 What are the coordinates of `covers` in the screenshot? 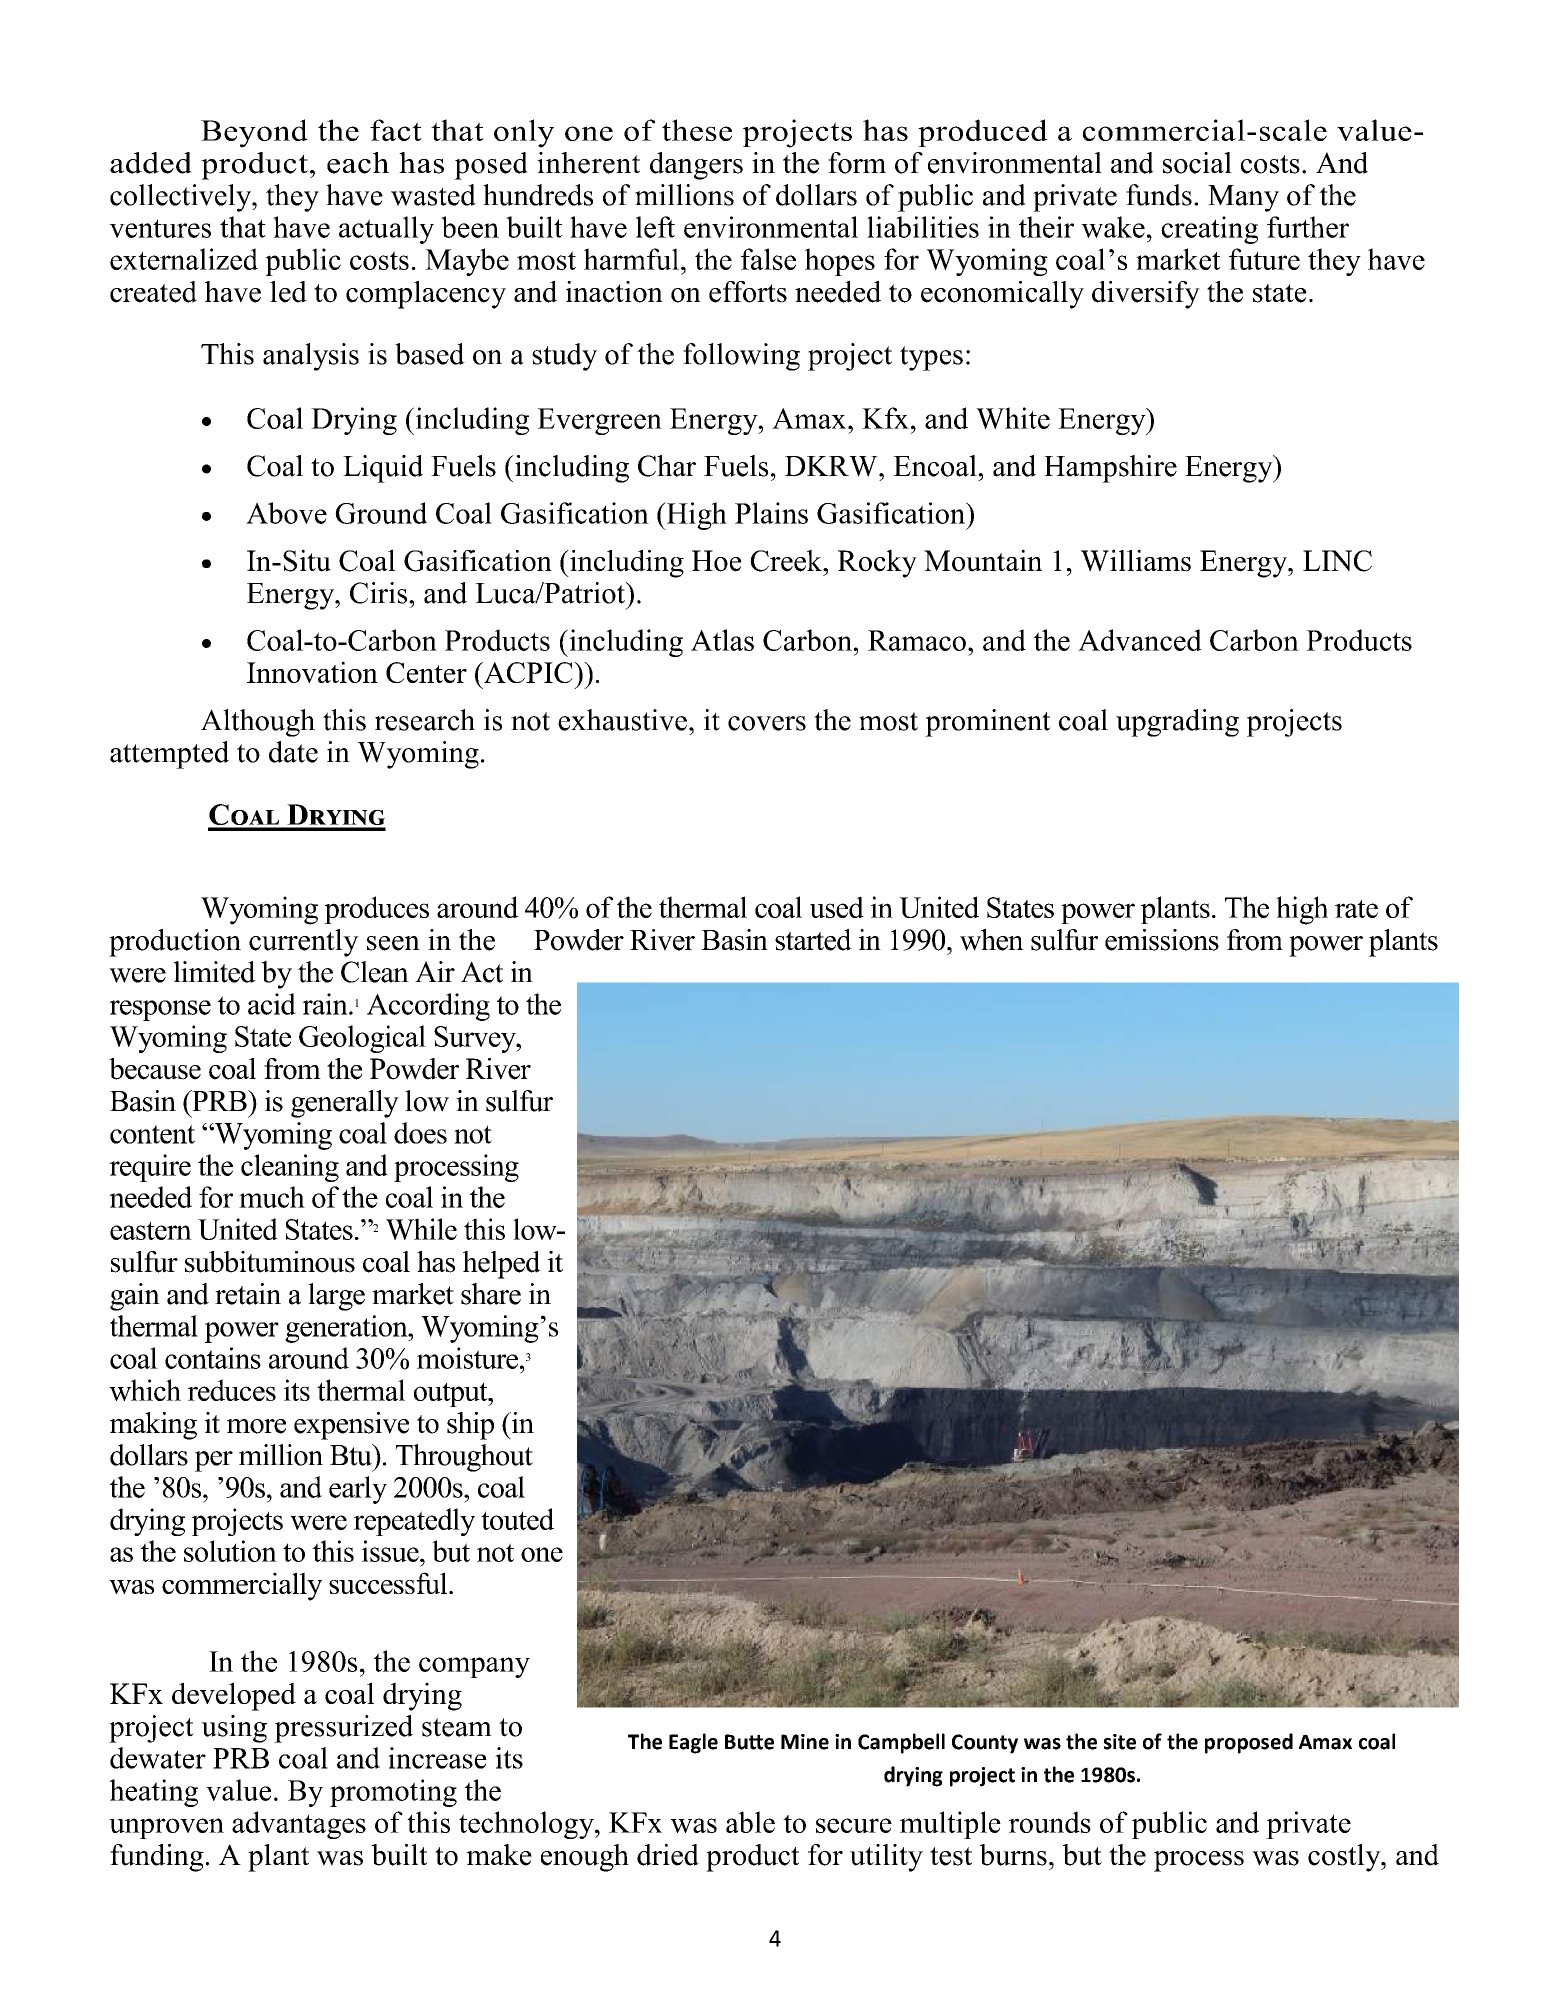 It's located at (767, 723).
